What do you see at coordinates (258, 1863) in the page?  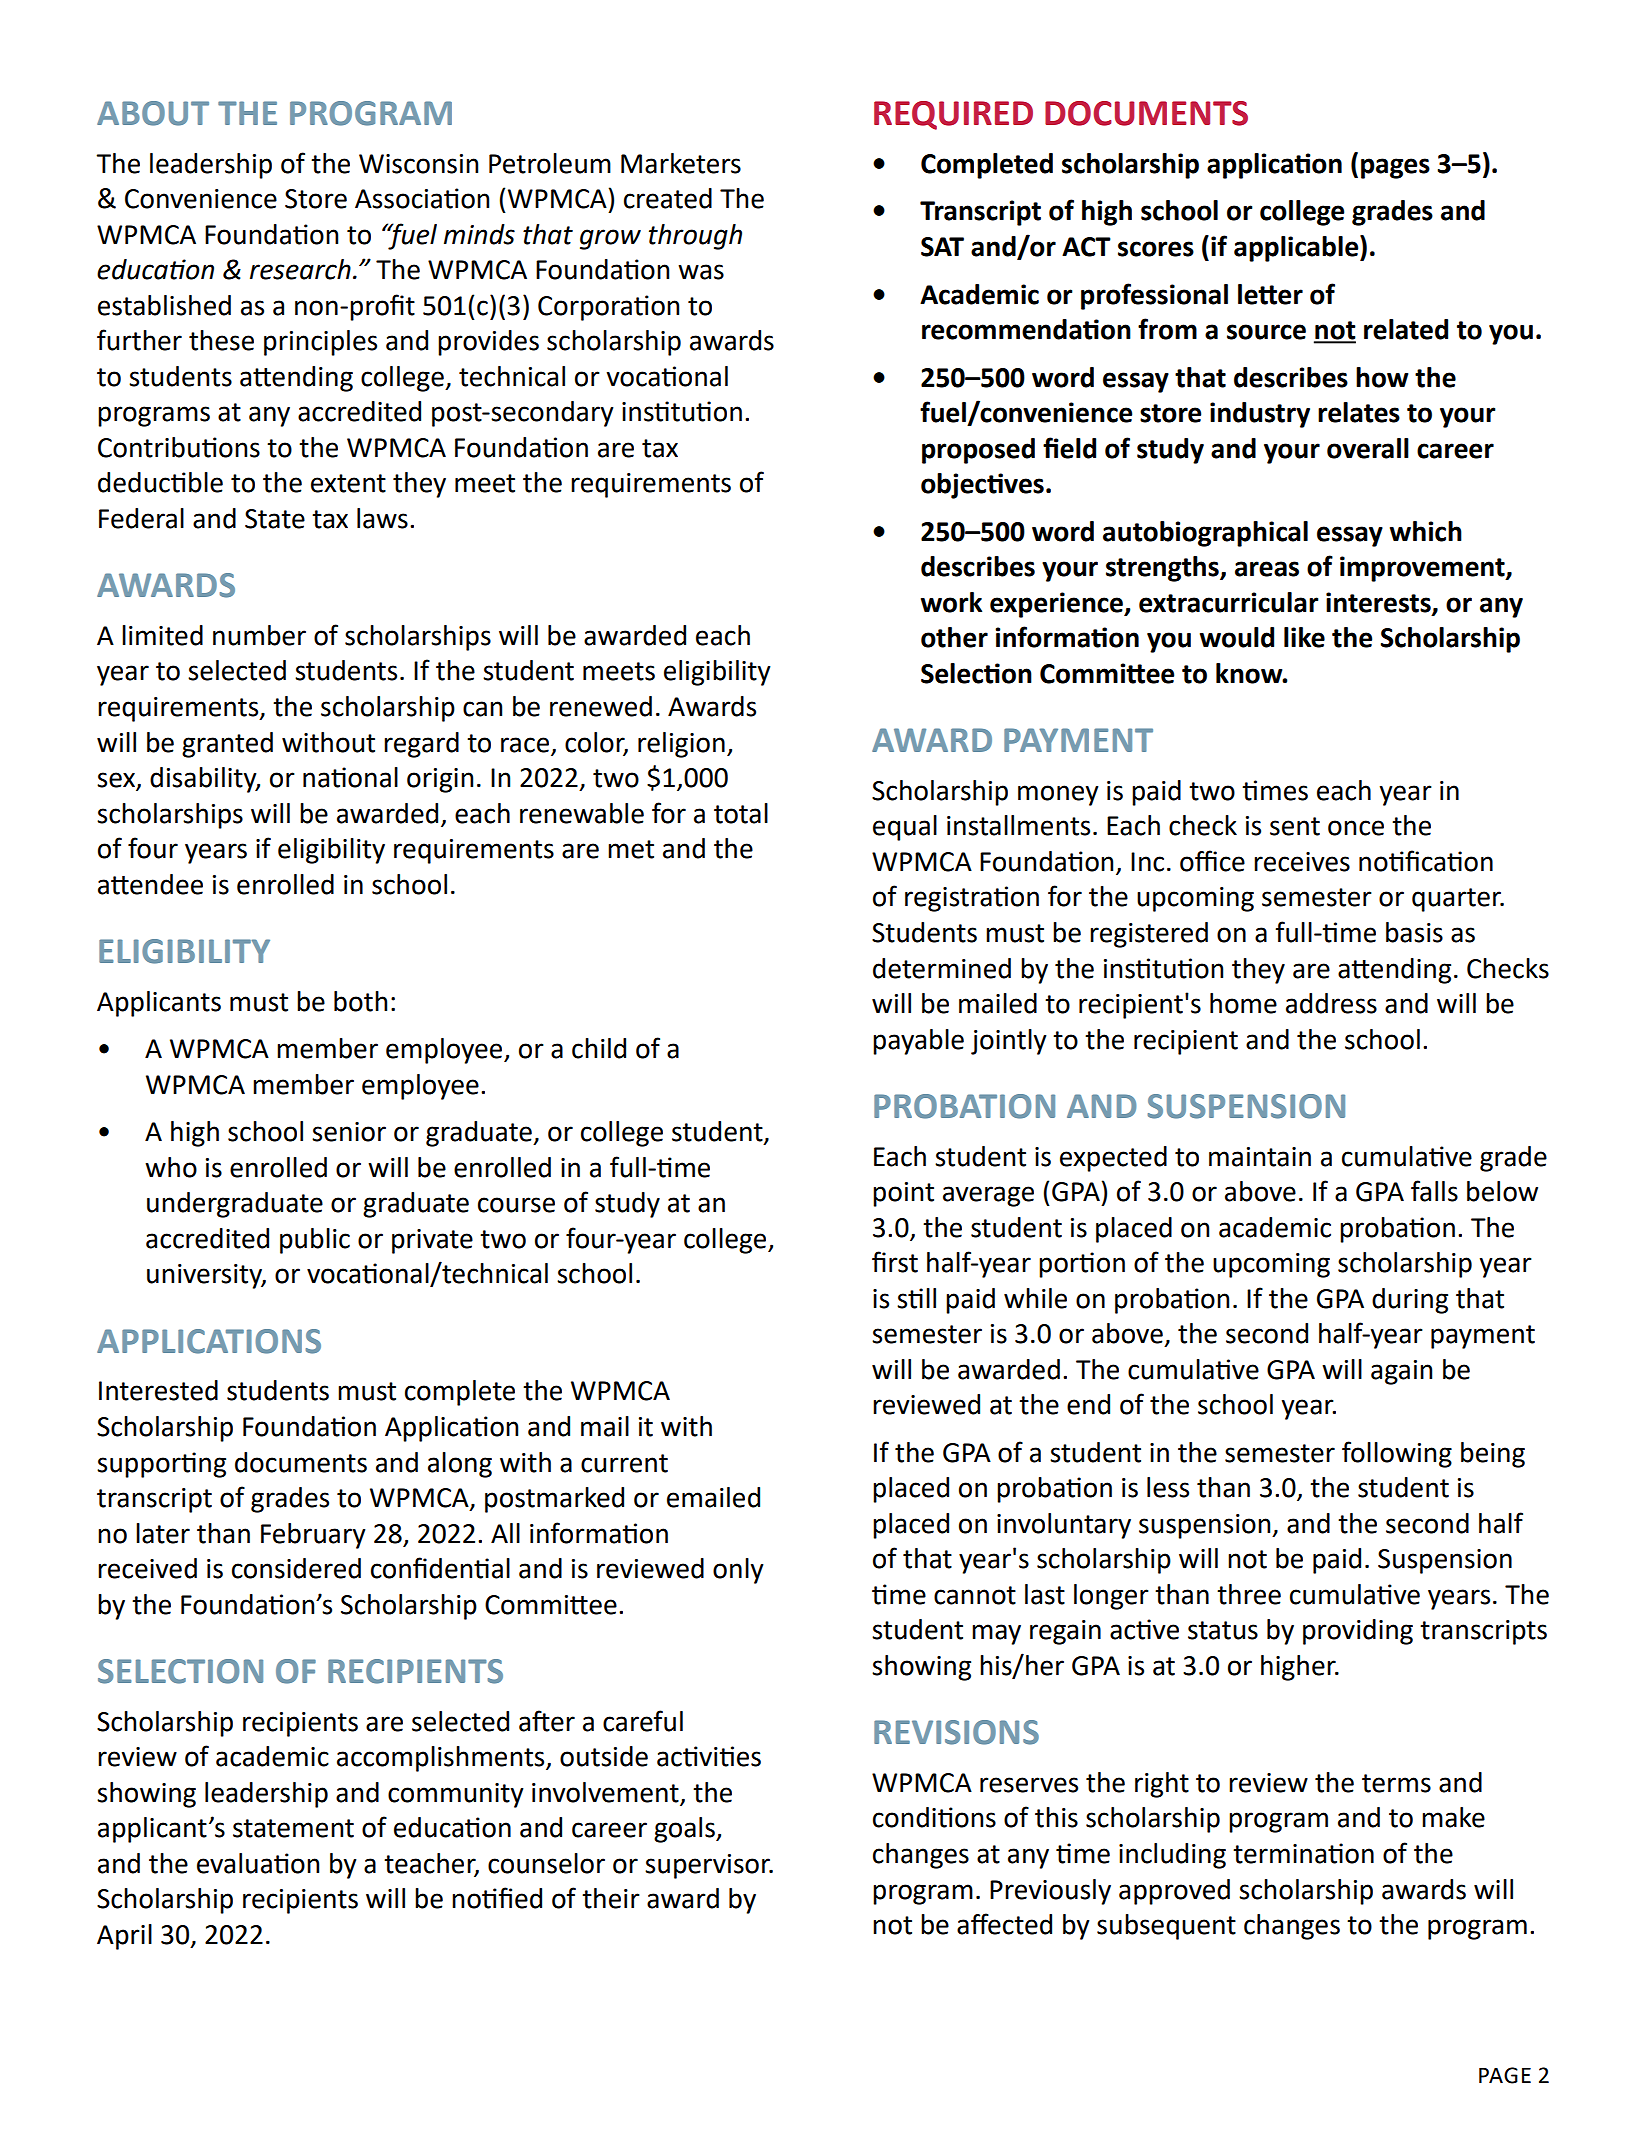 I see `evaluation` at bounding box center [258, 1863].
